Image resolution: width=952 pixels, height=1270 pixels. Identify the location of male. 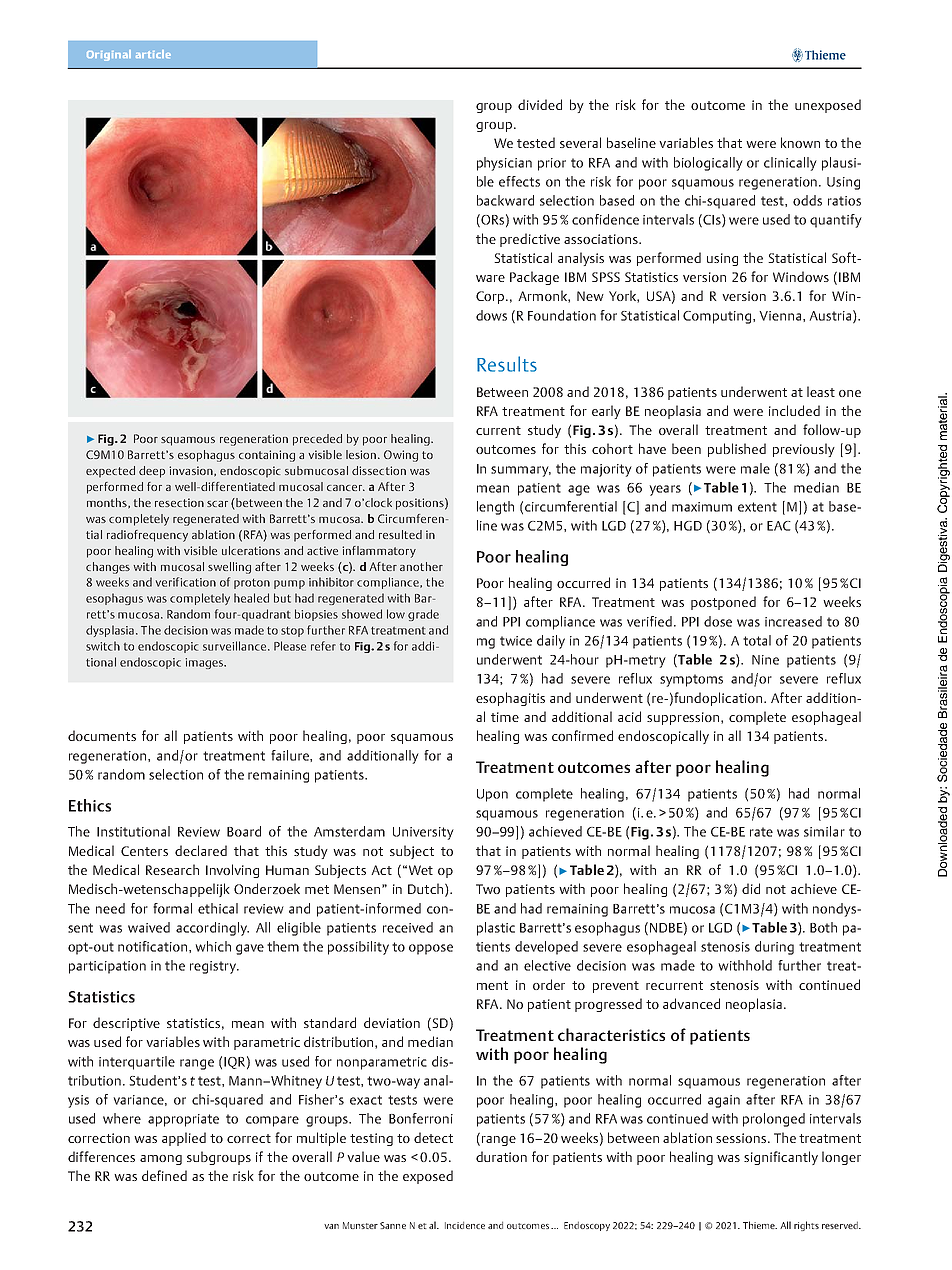
(755, 468).
